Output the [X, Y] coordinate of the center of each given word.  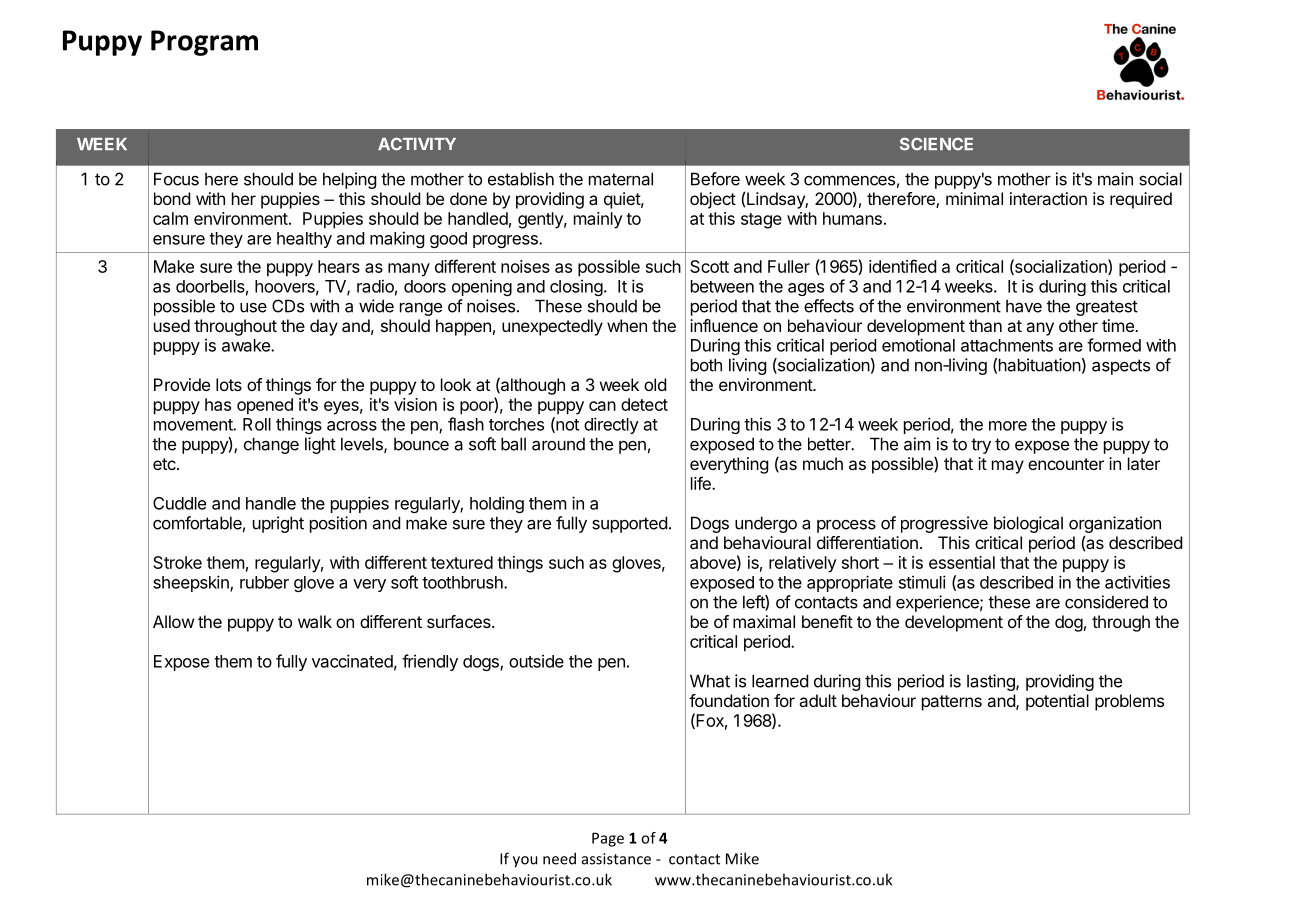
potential [1057, 702]
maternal [621, 179]
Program [204, 43]
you [525, 862]
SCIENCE [936, 144]
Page [608, 839]
